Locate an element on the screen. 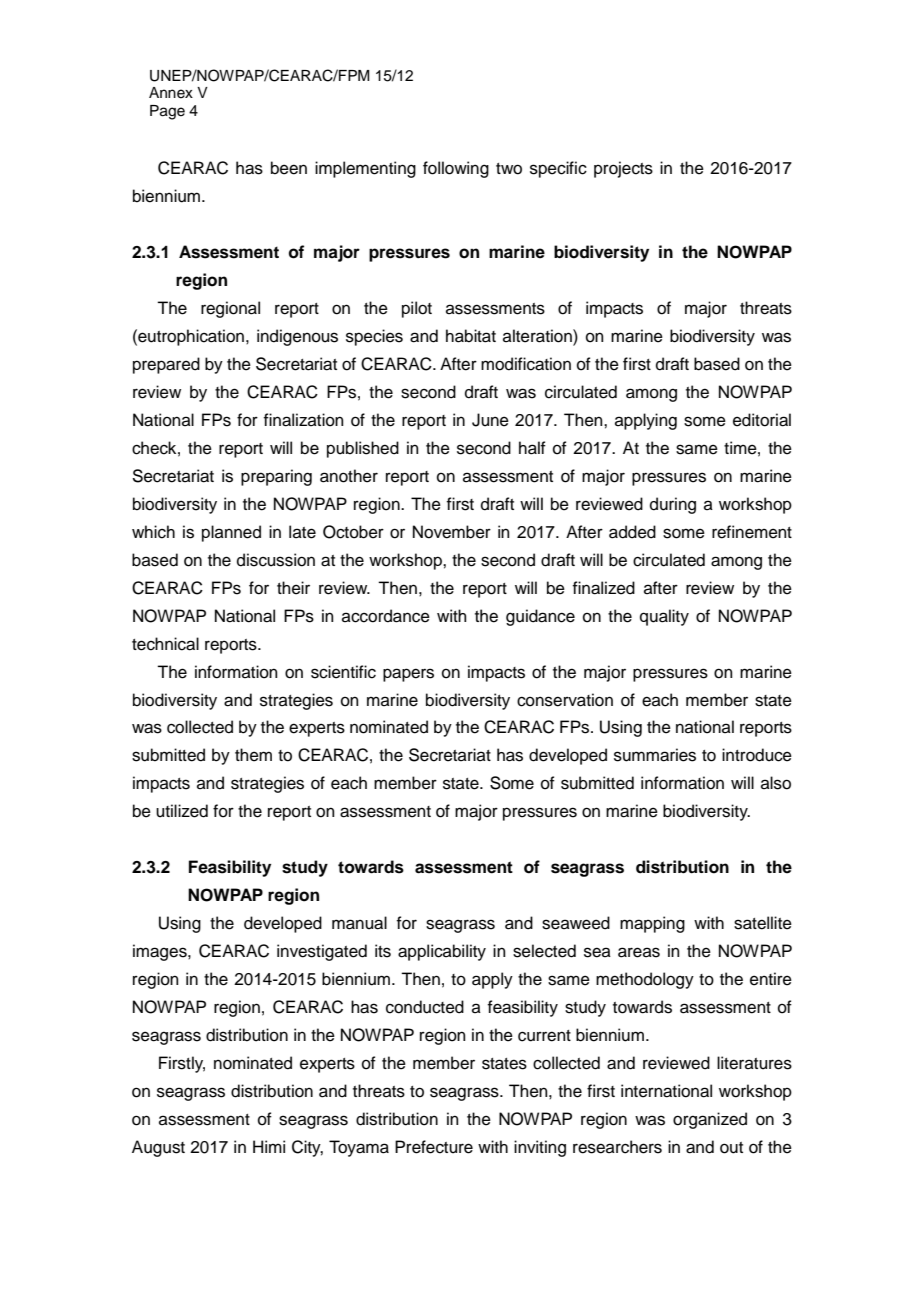  mapping is located at coordinates (652, 924).
